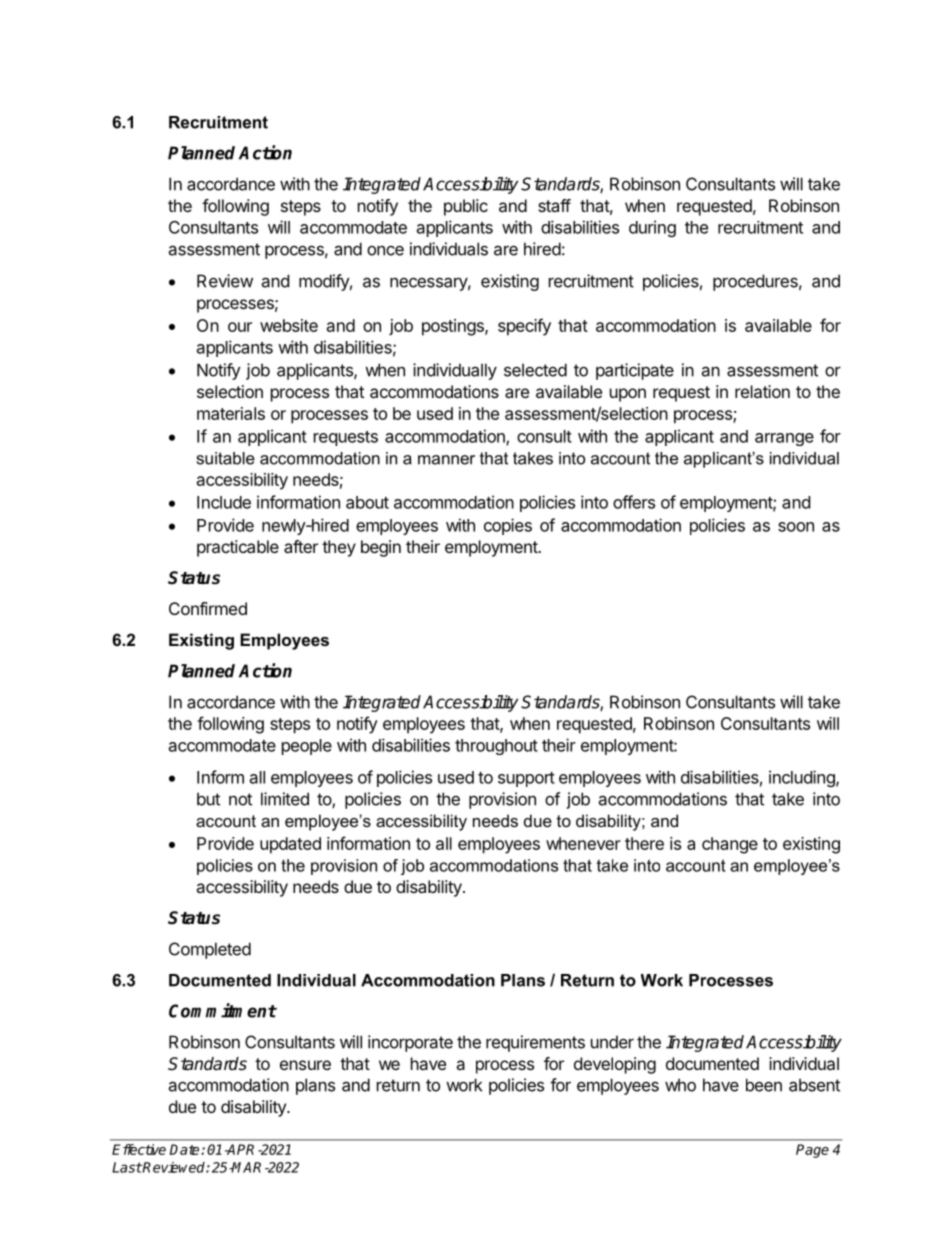 This screenshot has width=952, height=1233. I want to click on incorporate, so click(410, 1043).
